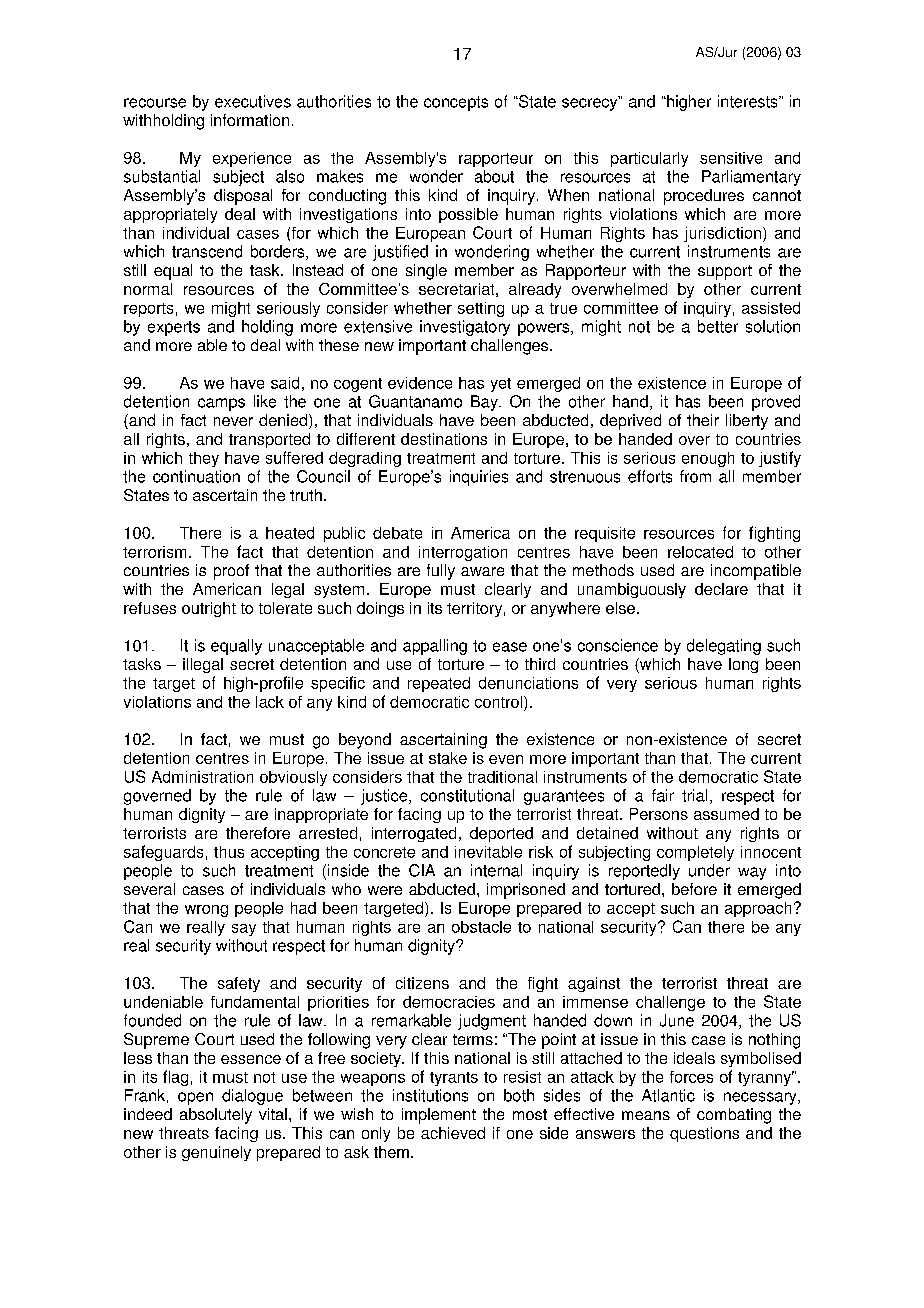 The height and width of the image is (1308, 924). What do you see at coordinates (209, 609) in the image?
I see `outright` at bounding box center [209, 609].
